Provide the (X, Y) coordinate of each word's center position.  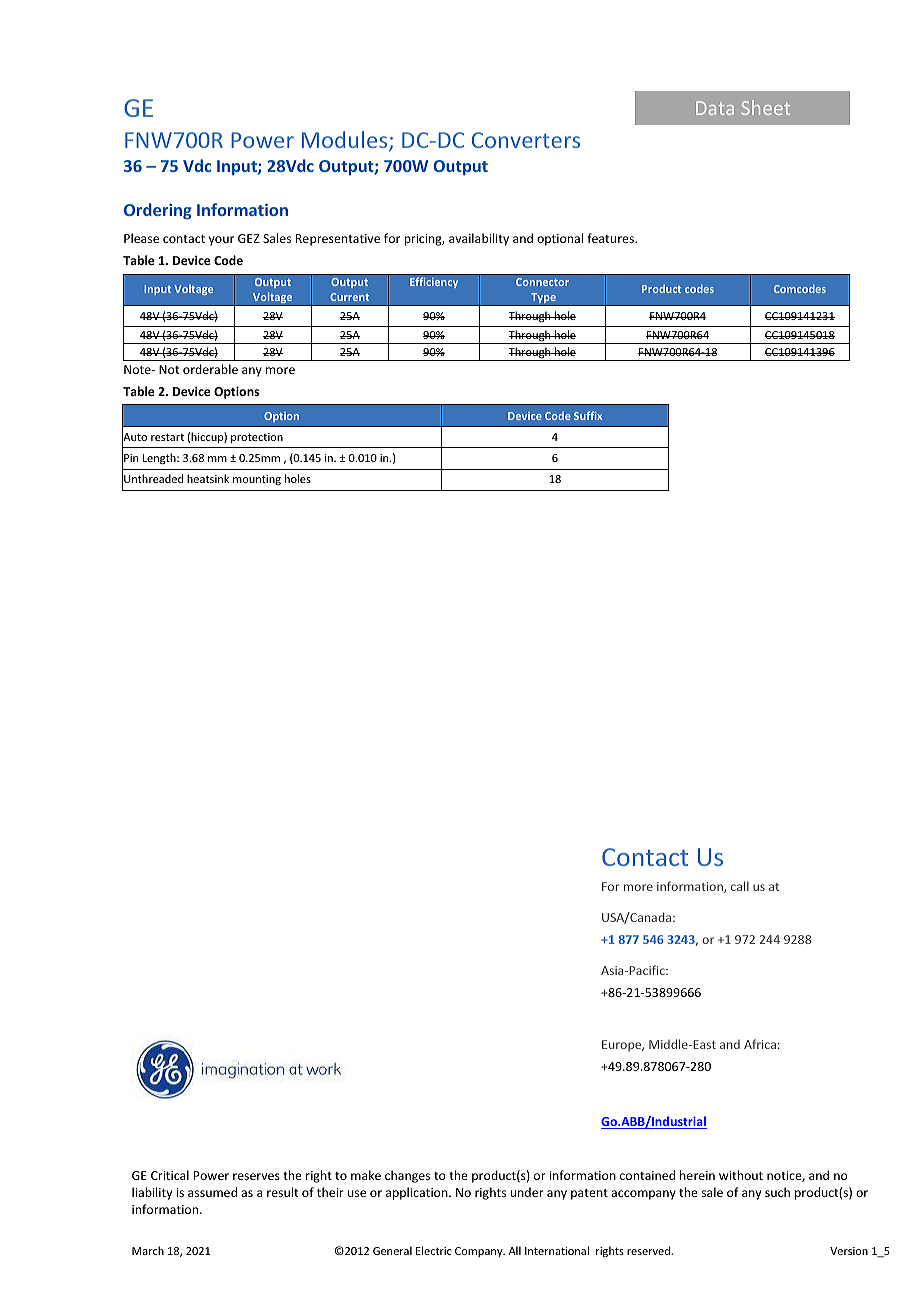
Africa (760, 1044)
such (777, 1192)
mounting (257, 480)
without (741, 1175)
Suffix (588, 415)
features (612, 238)
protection (257, 438)
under (527, 1192)
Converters (526, 140)
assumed (212, 1192)
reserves (256, 1176)
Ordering (158, 211)
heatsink (208, 478)
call (740, 886)
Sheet (765, 107)
